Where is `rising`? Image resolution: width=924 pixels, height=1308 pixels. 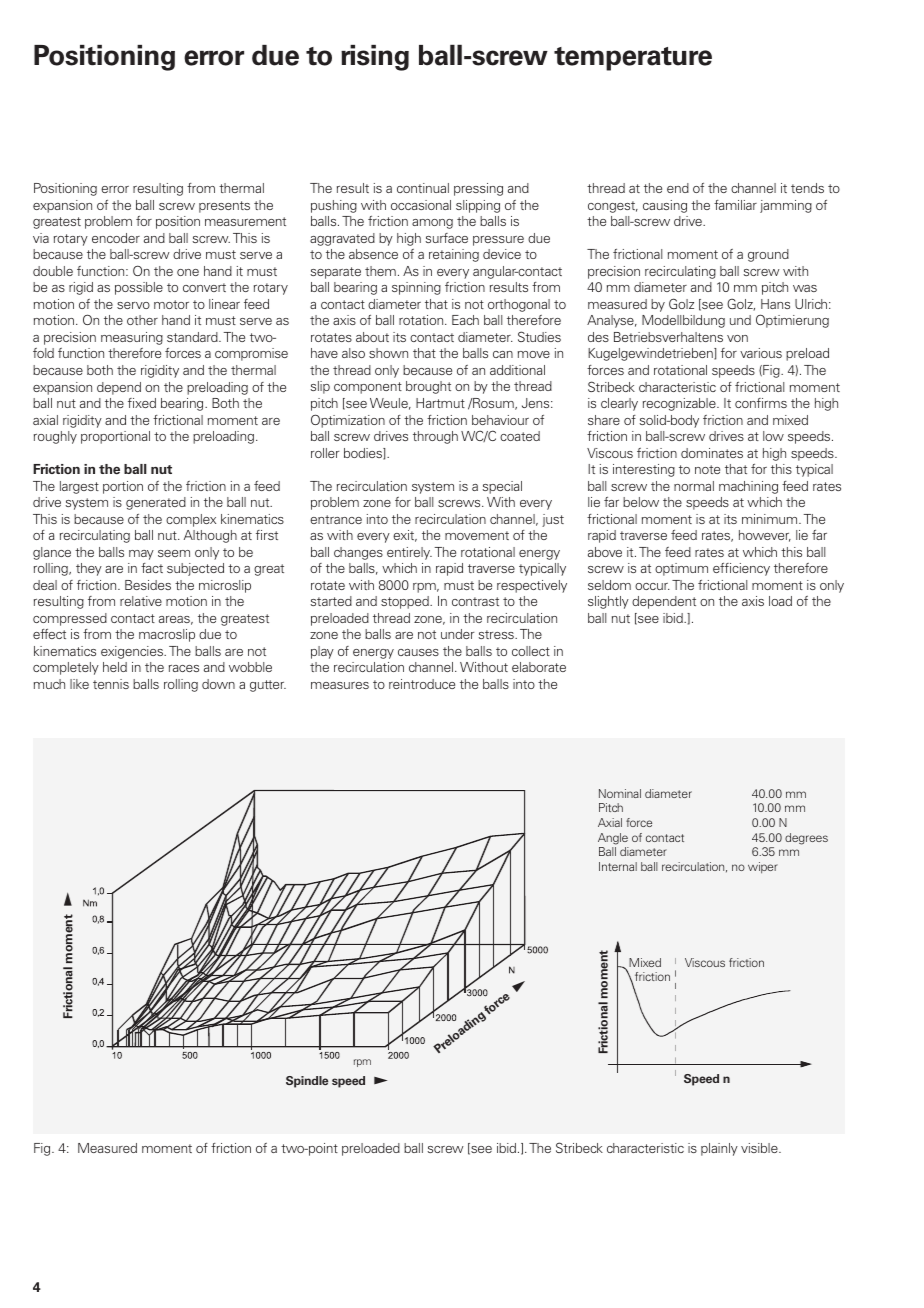
rising is located at coordinates (375, 58).
